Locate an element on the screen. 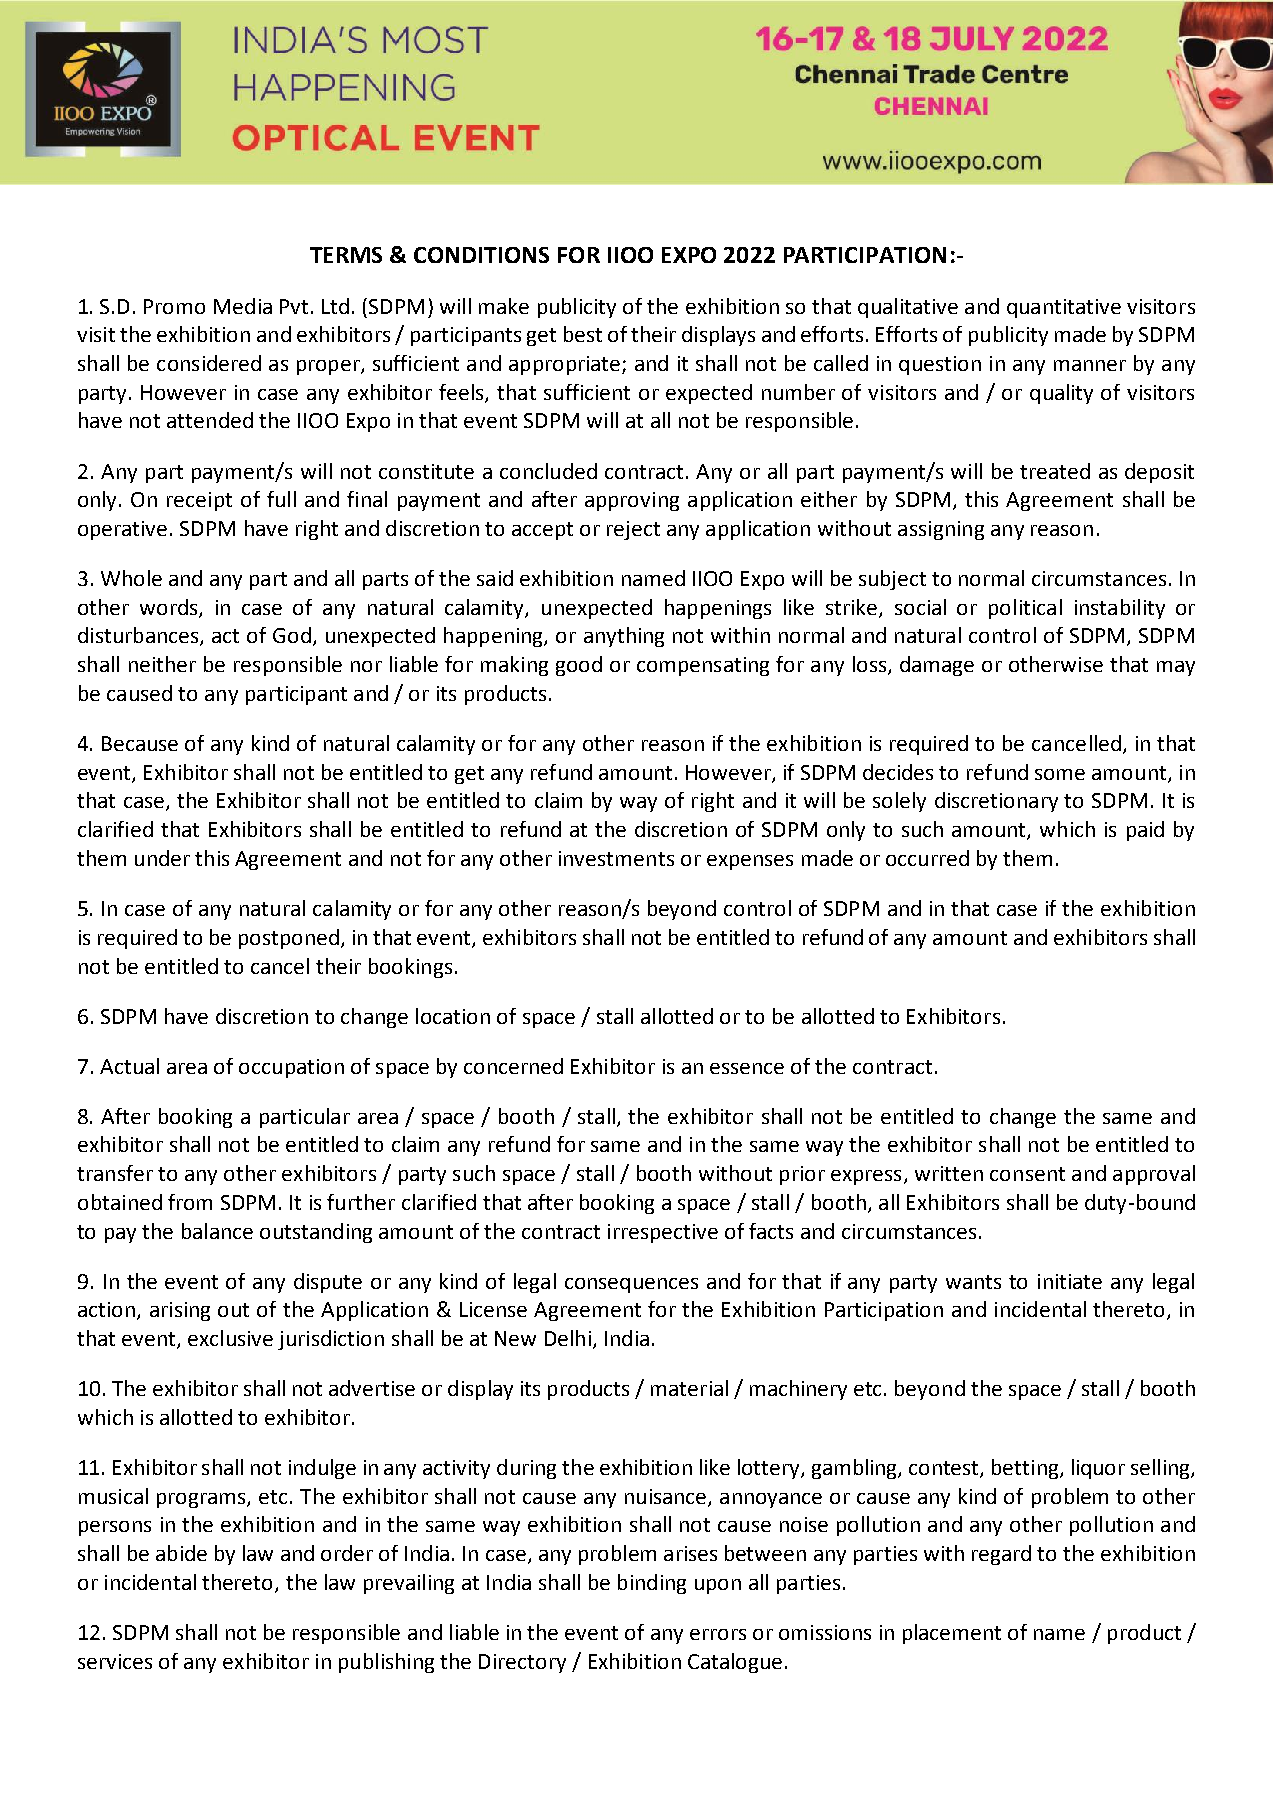 The image size is (1273, 1800). Media is located at coordinates (243, 306).
